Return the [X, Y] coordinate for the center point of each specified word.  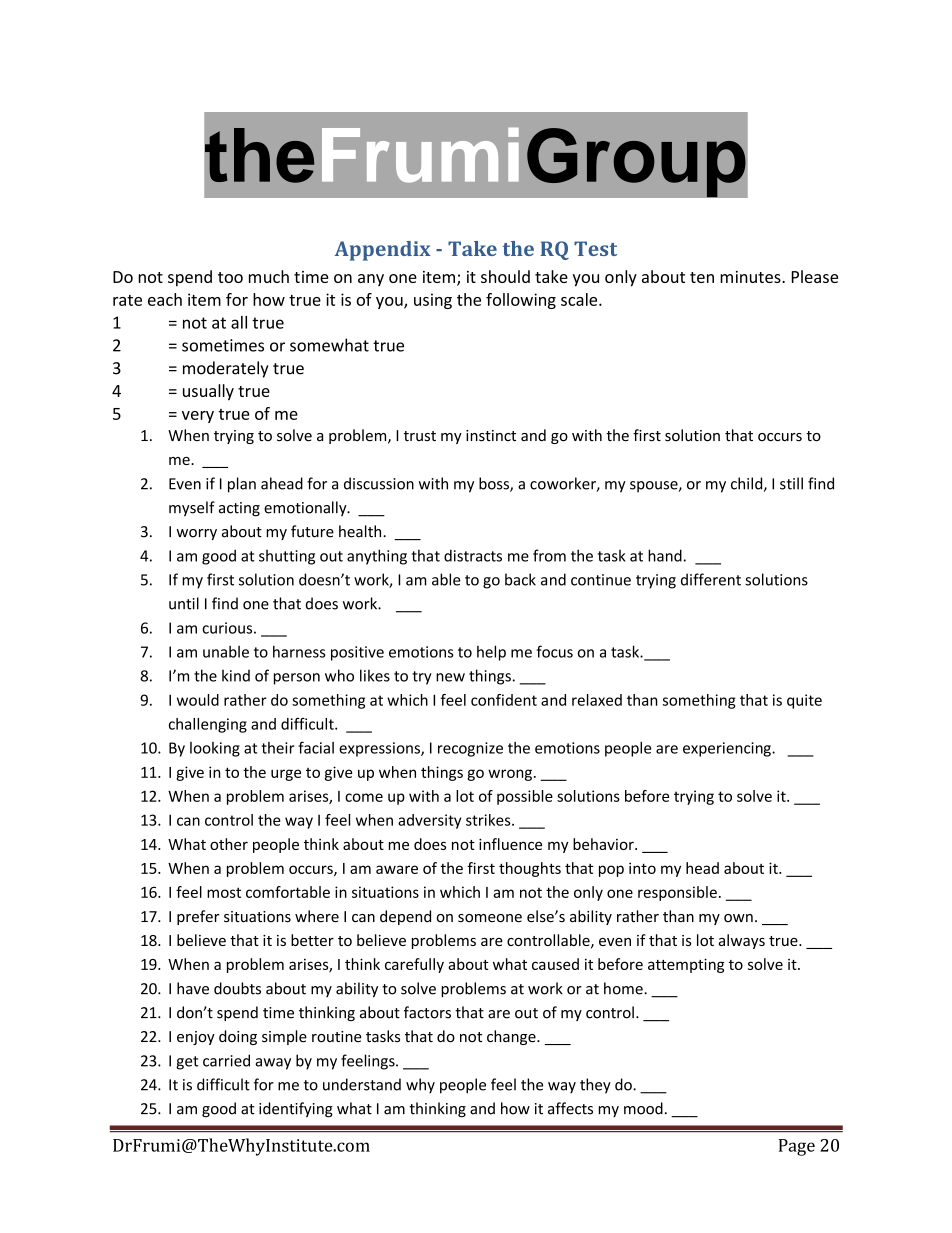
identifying [296, 1110]
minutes [751, 277]
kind [236, 675]
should [505, 276]
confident [504, 700]
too [230, 277]
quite [804, 701]
